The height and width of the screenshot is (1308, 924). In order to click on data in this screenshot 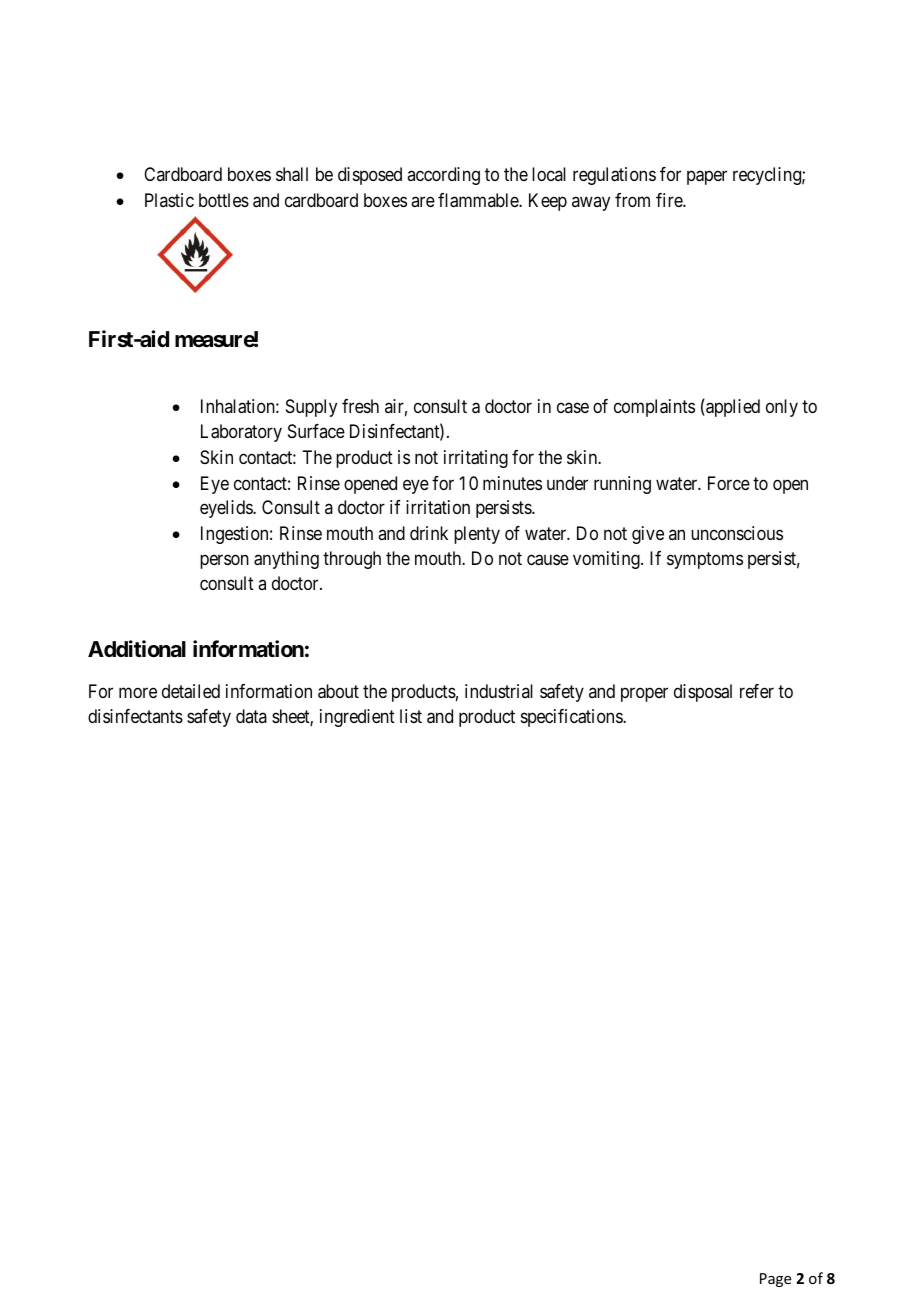, I will do `click(251, 716)`.
